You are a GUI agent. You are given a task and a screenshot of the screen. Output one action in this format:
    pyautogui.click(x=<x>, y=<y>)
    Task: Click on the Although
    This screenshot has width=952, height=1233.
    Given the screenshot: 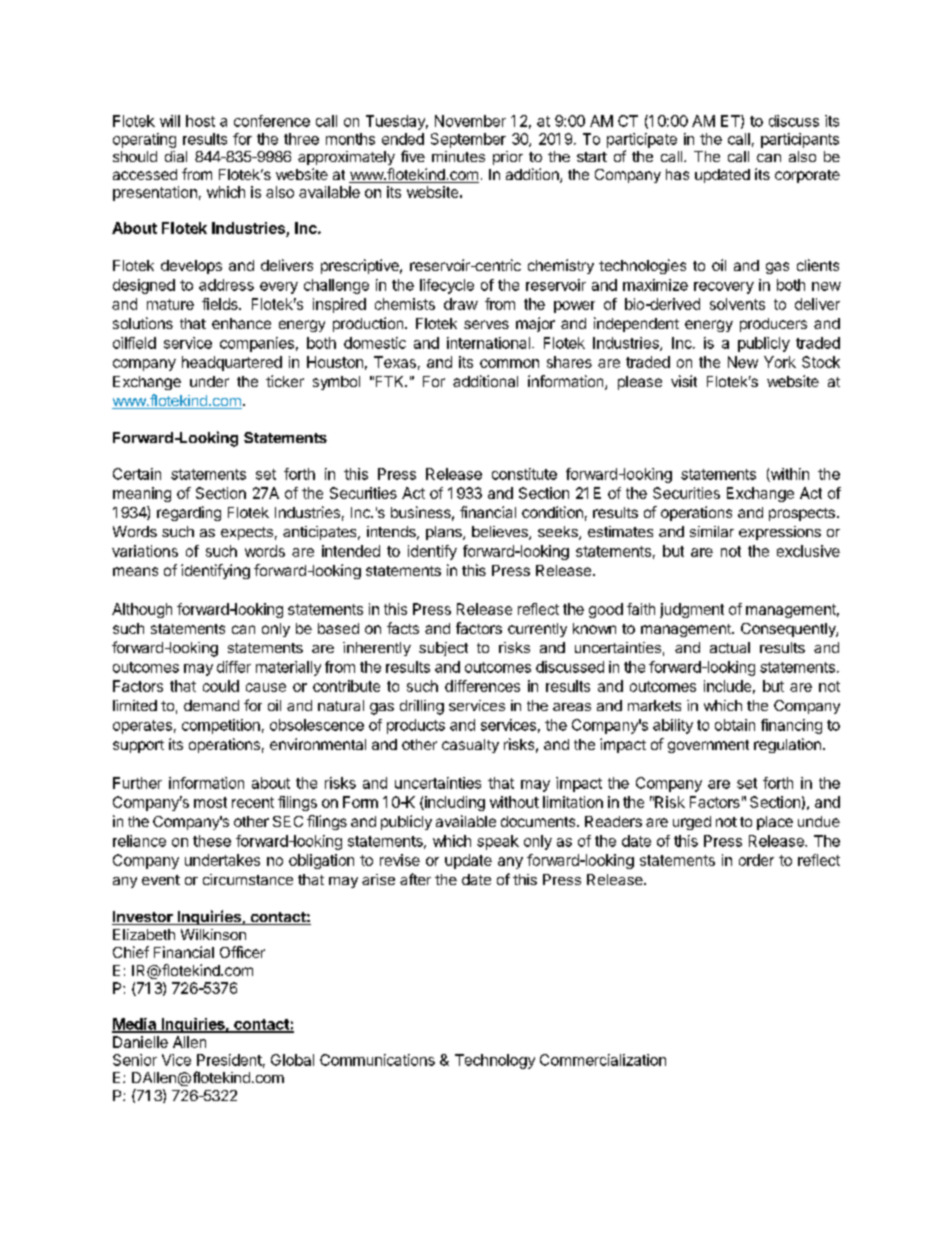 What is the action you would take?
    pyautogui.click(x=142, y=610)
